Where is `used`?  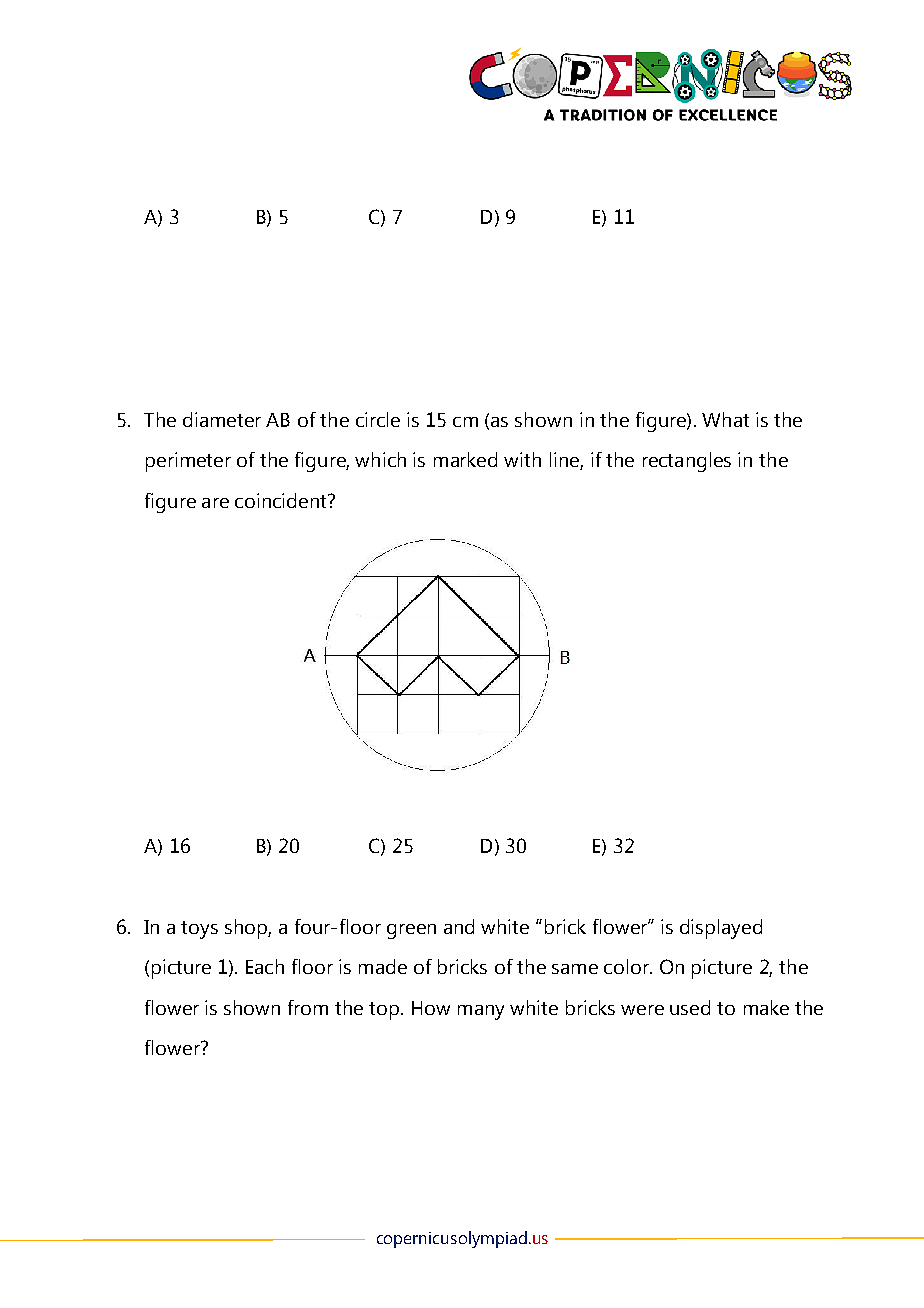
used is located at coordinates (690, 1007).
